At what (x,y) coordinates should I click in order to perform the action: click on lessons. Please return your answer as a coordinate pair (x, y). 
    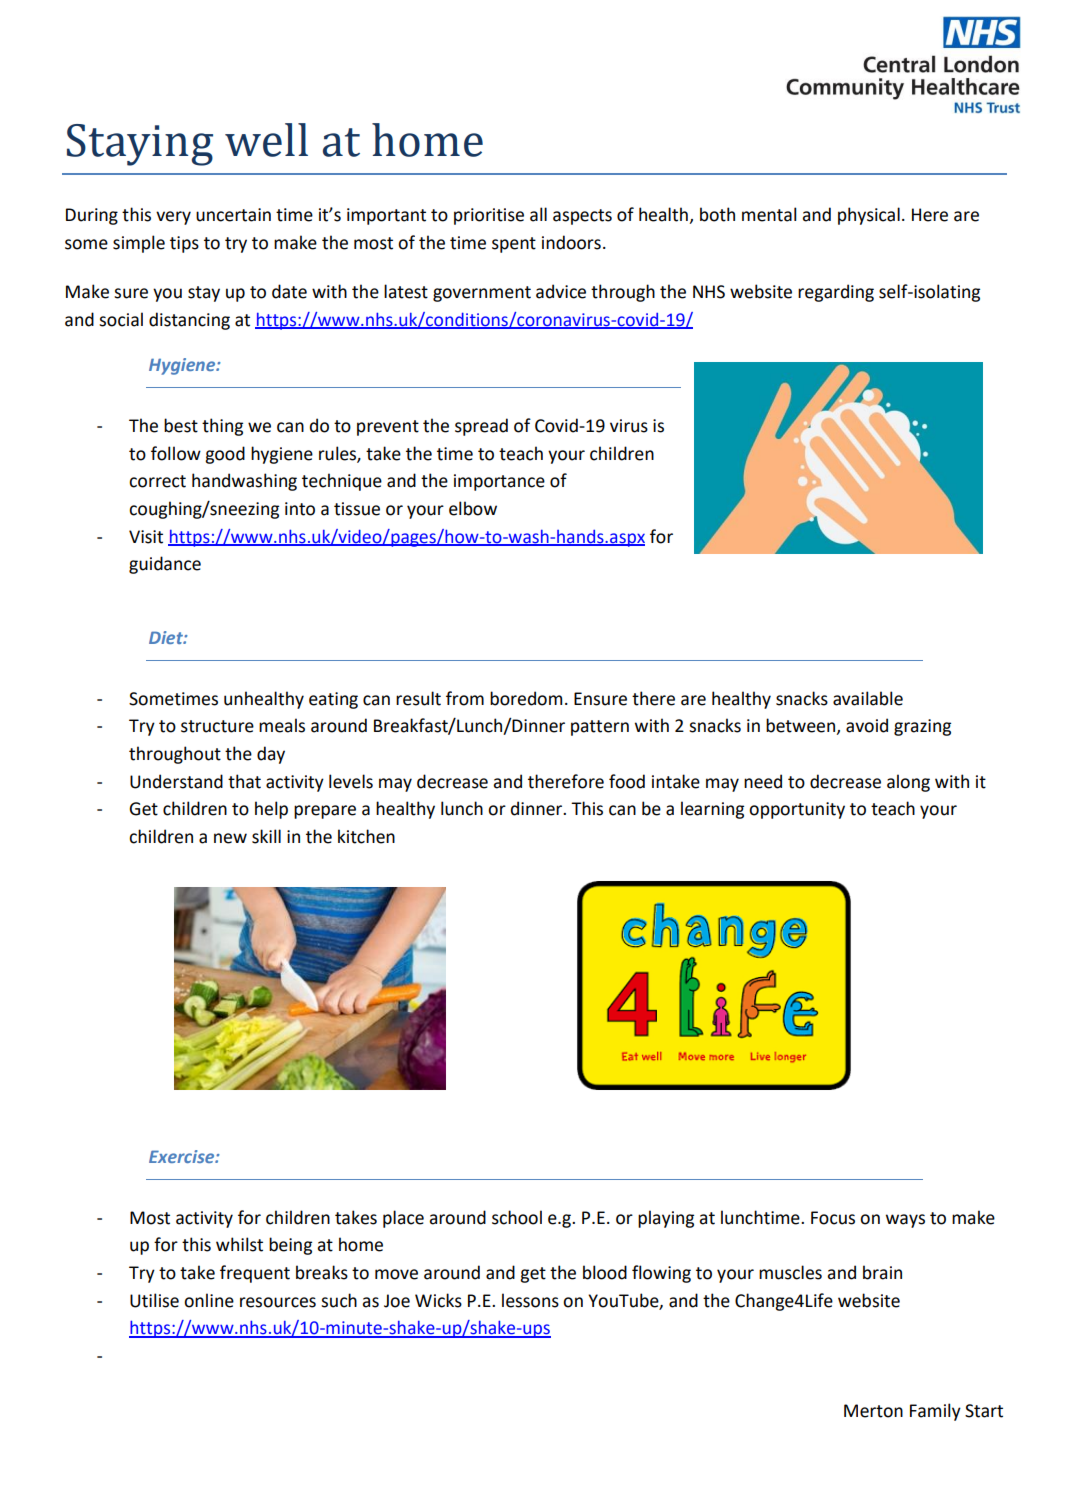
    Looking at the image, I should click on (530, 1300).
